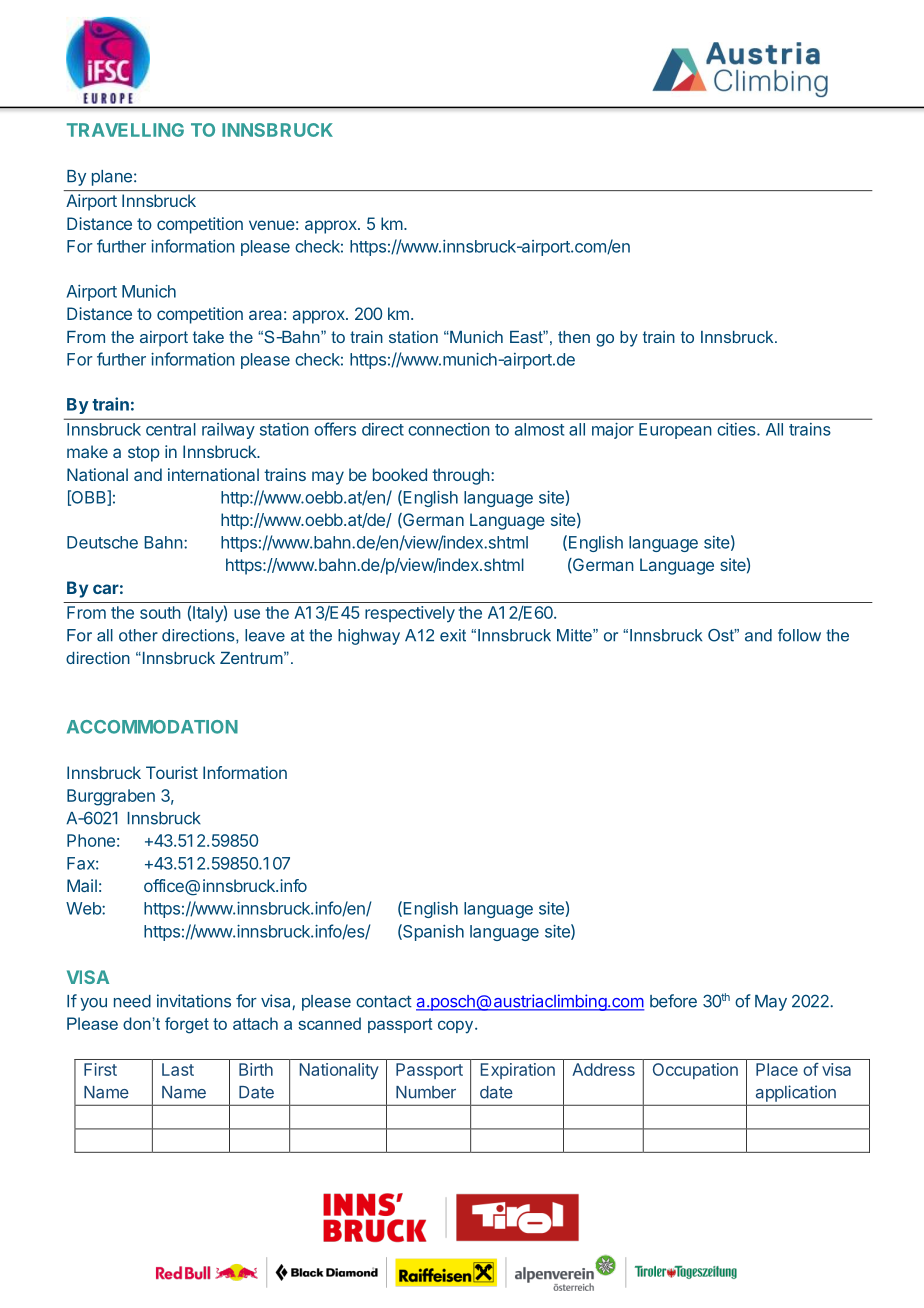 The height and width of the screenshot is (1308, 924). Describe the element at coordinates (125, 130) in the screenshot. I see `TRAVELLING` at that location.
